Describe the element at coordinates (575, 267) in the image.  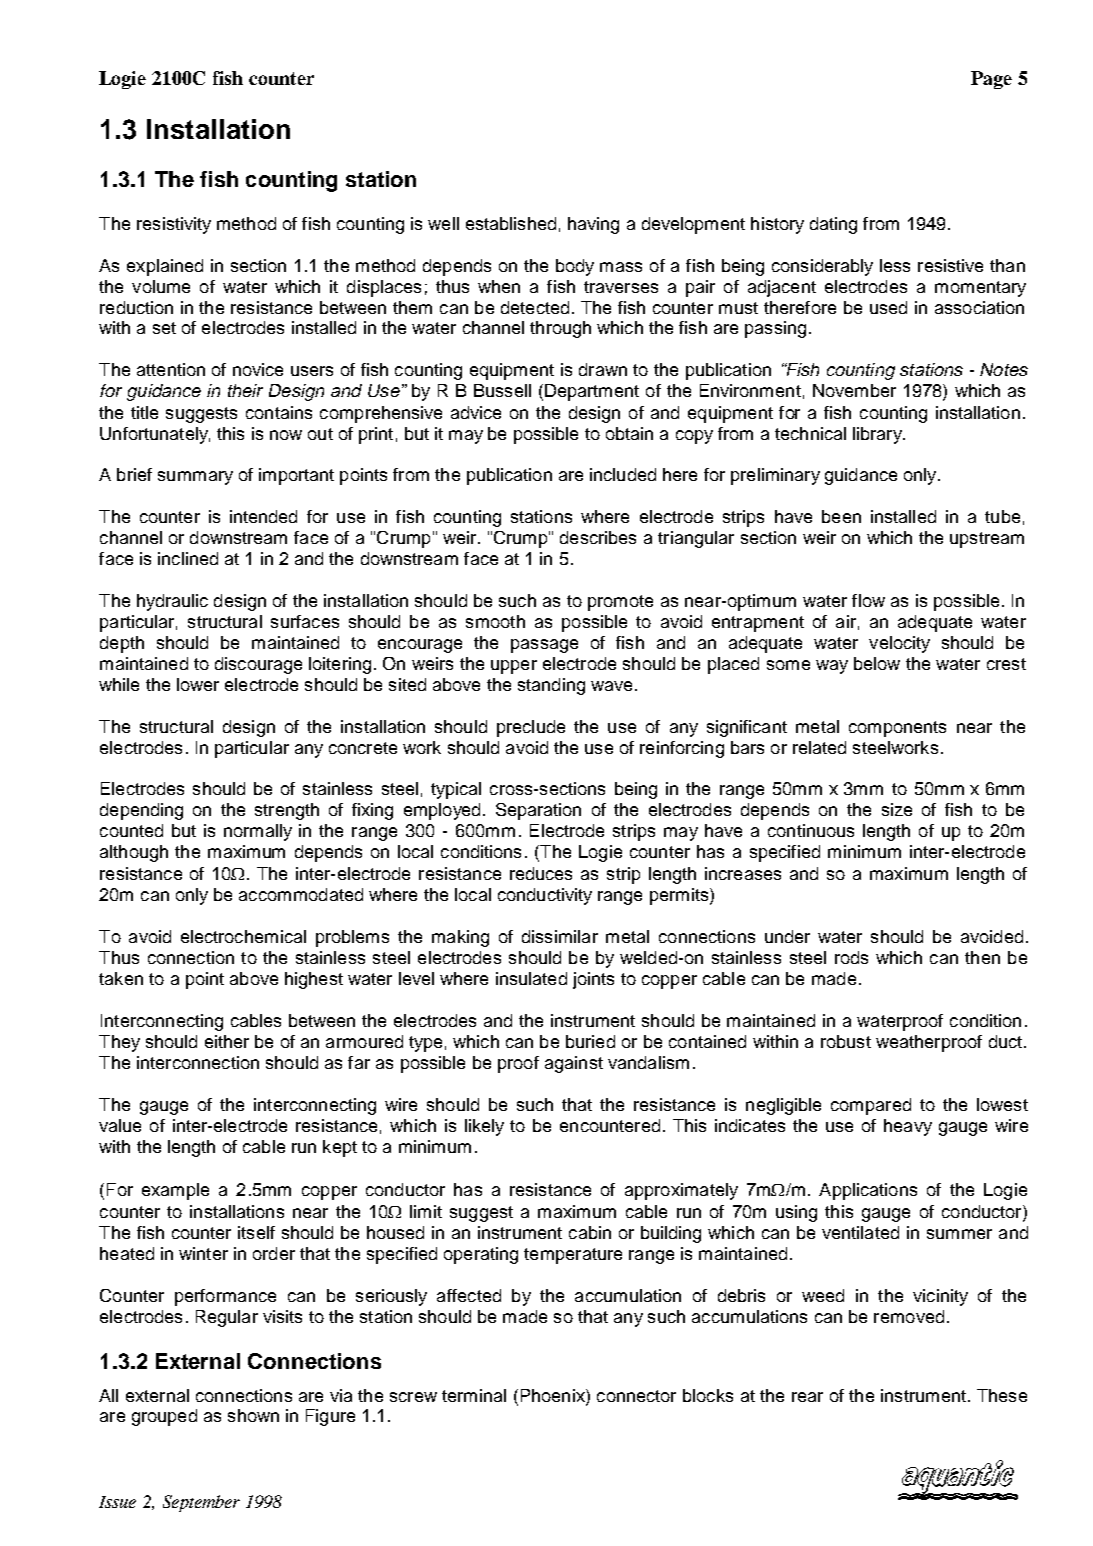
I see `body` at that location.
